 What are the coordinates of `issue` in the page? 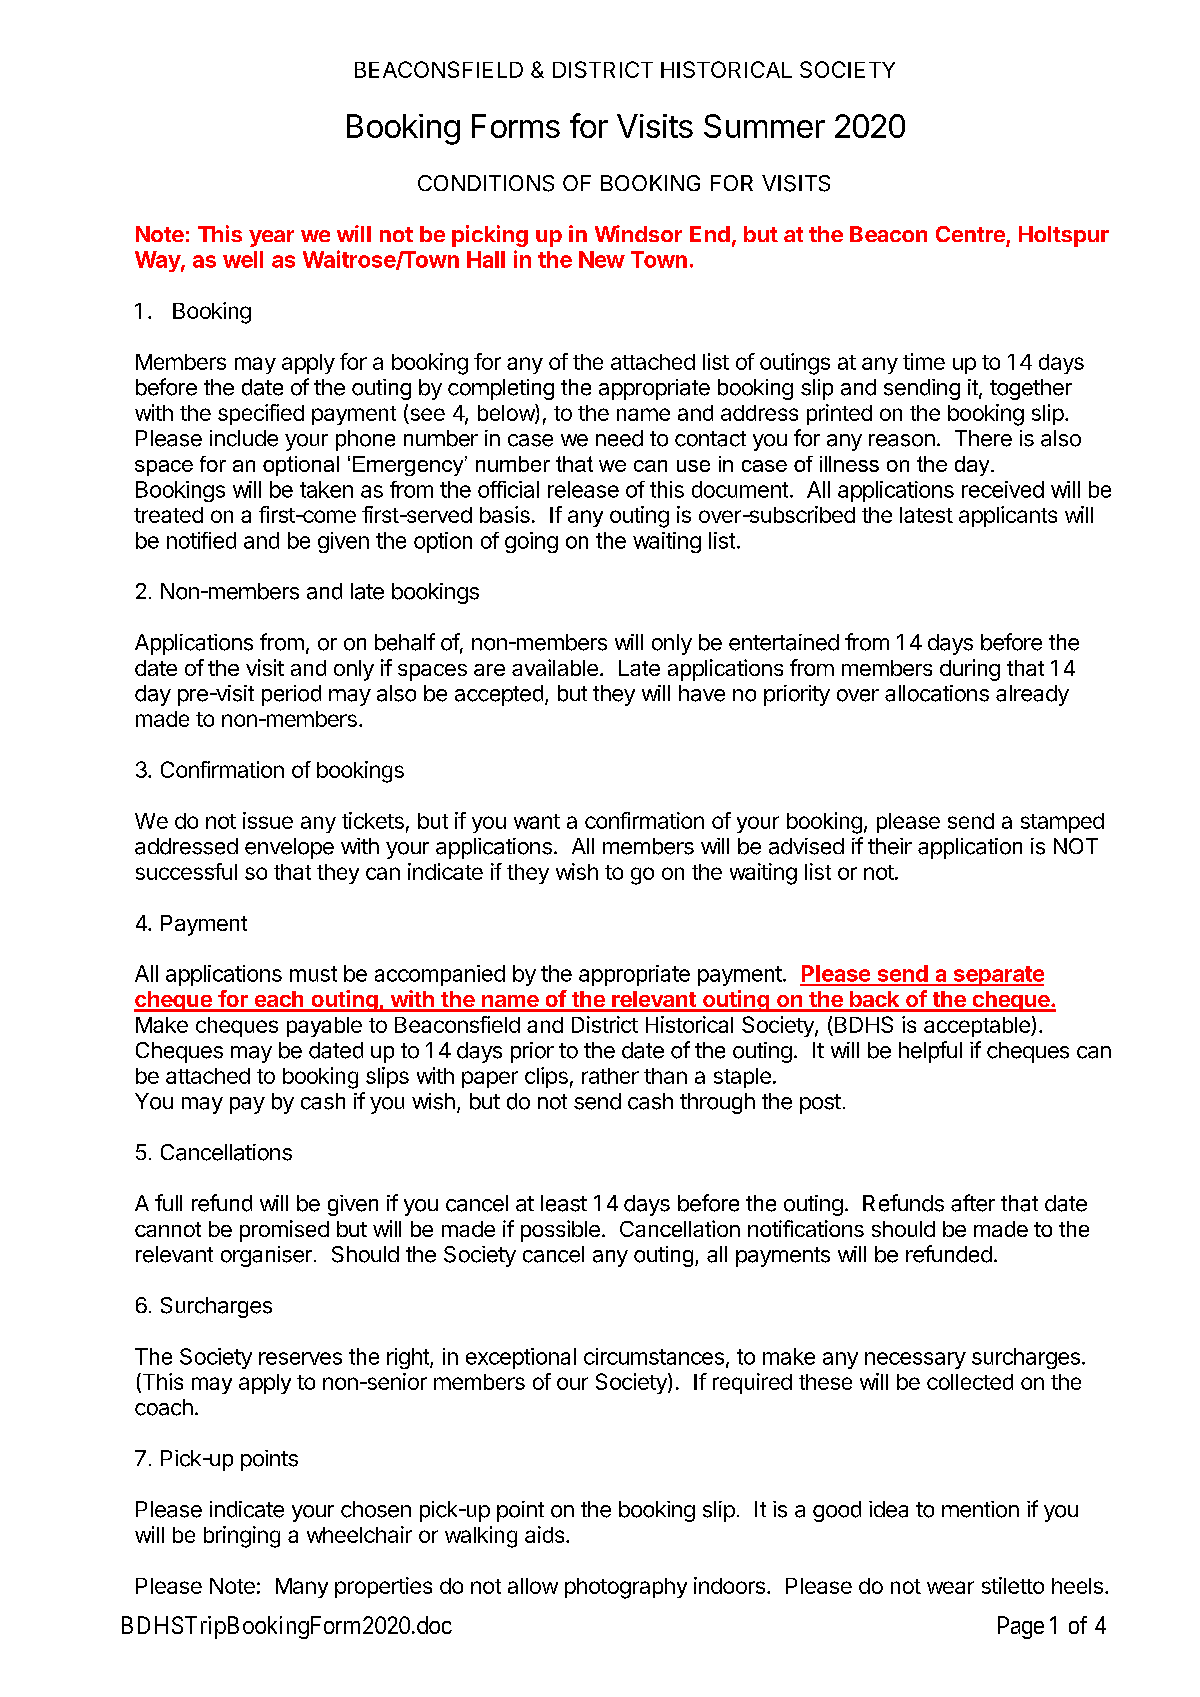 It's located at (268, 820).
